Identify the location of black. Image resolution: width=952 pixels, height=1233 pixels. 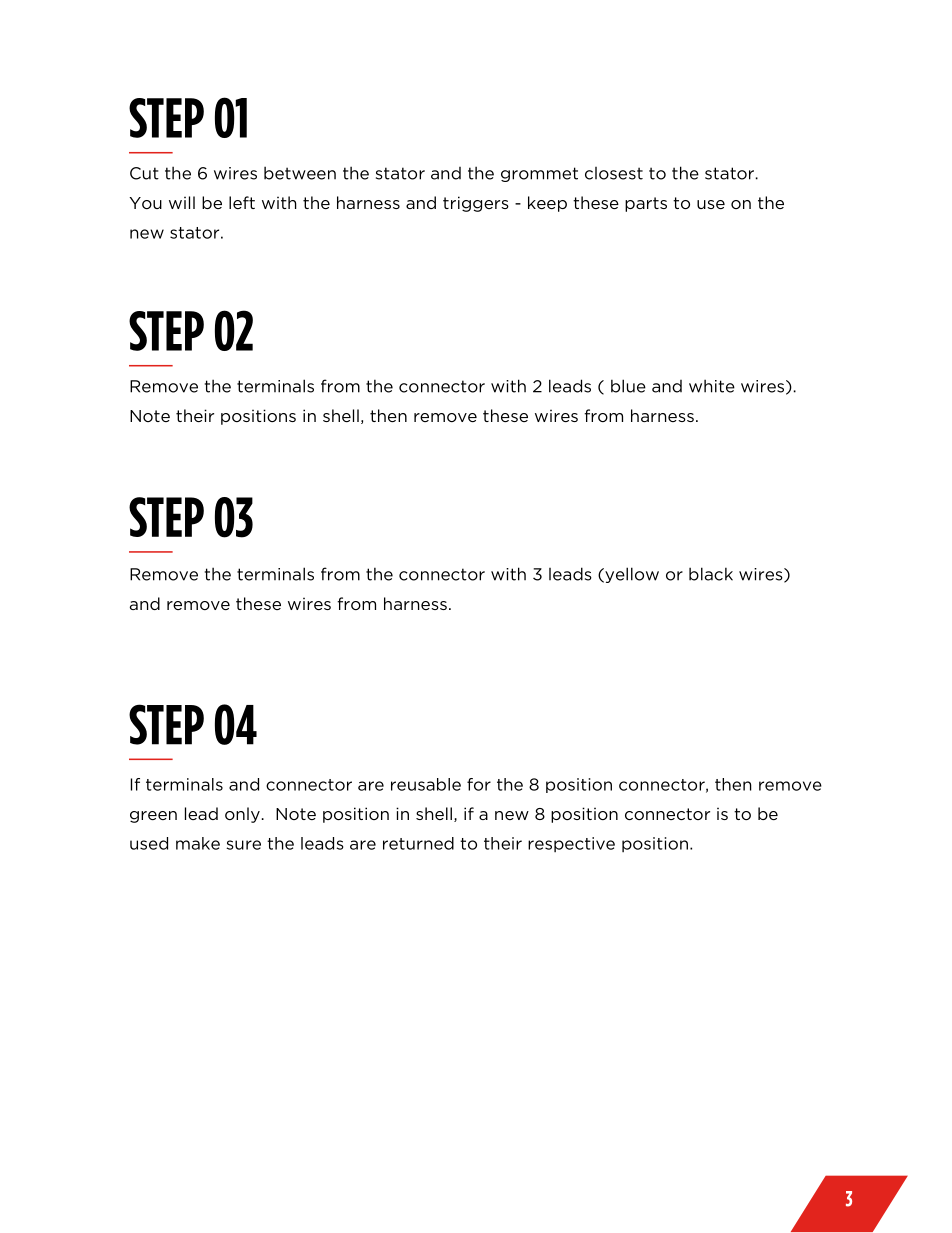
(711, 574).
